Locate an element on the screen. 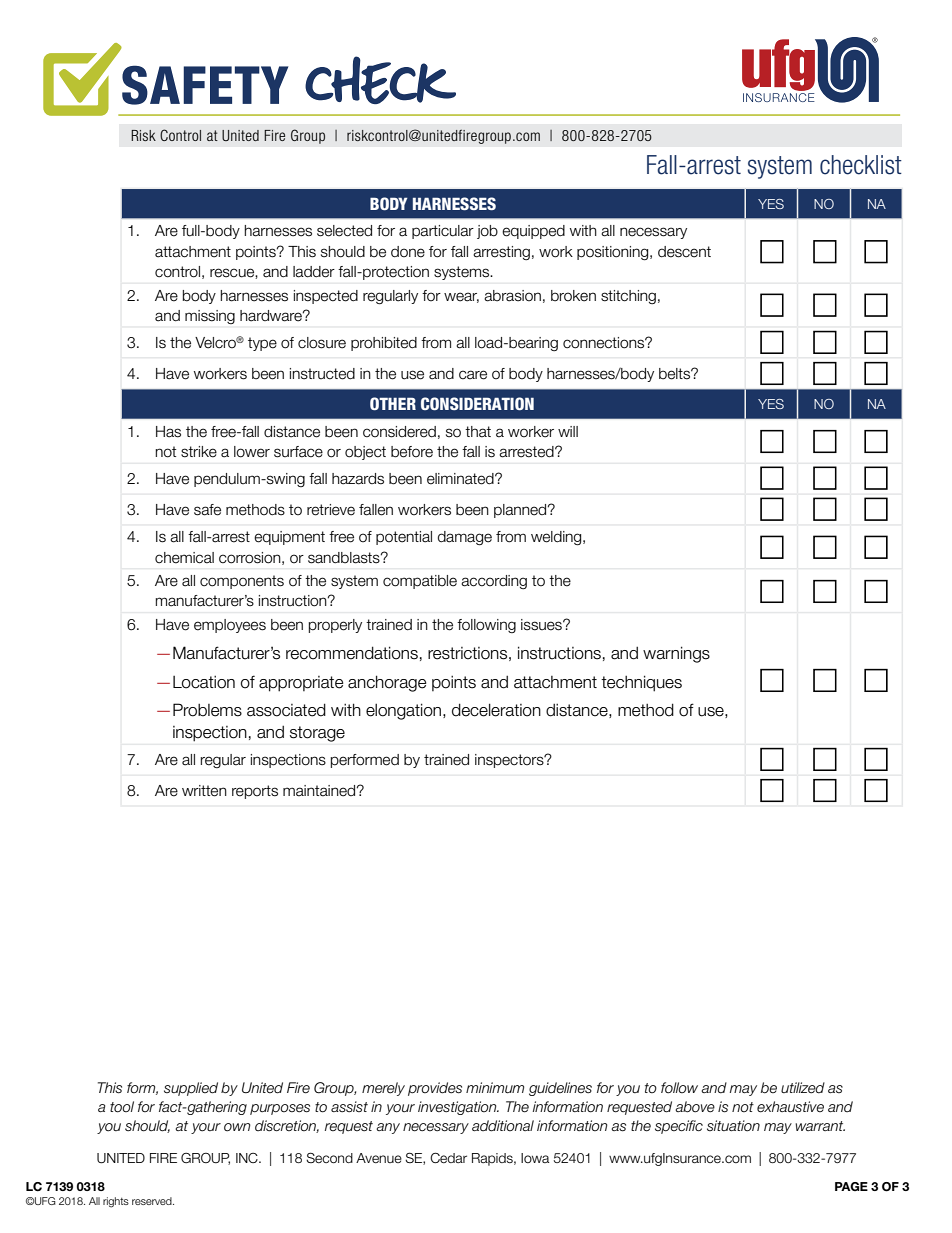  INC is located at coordinates (248, 1158).
